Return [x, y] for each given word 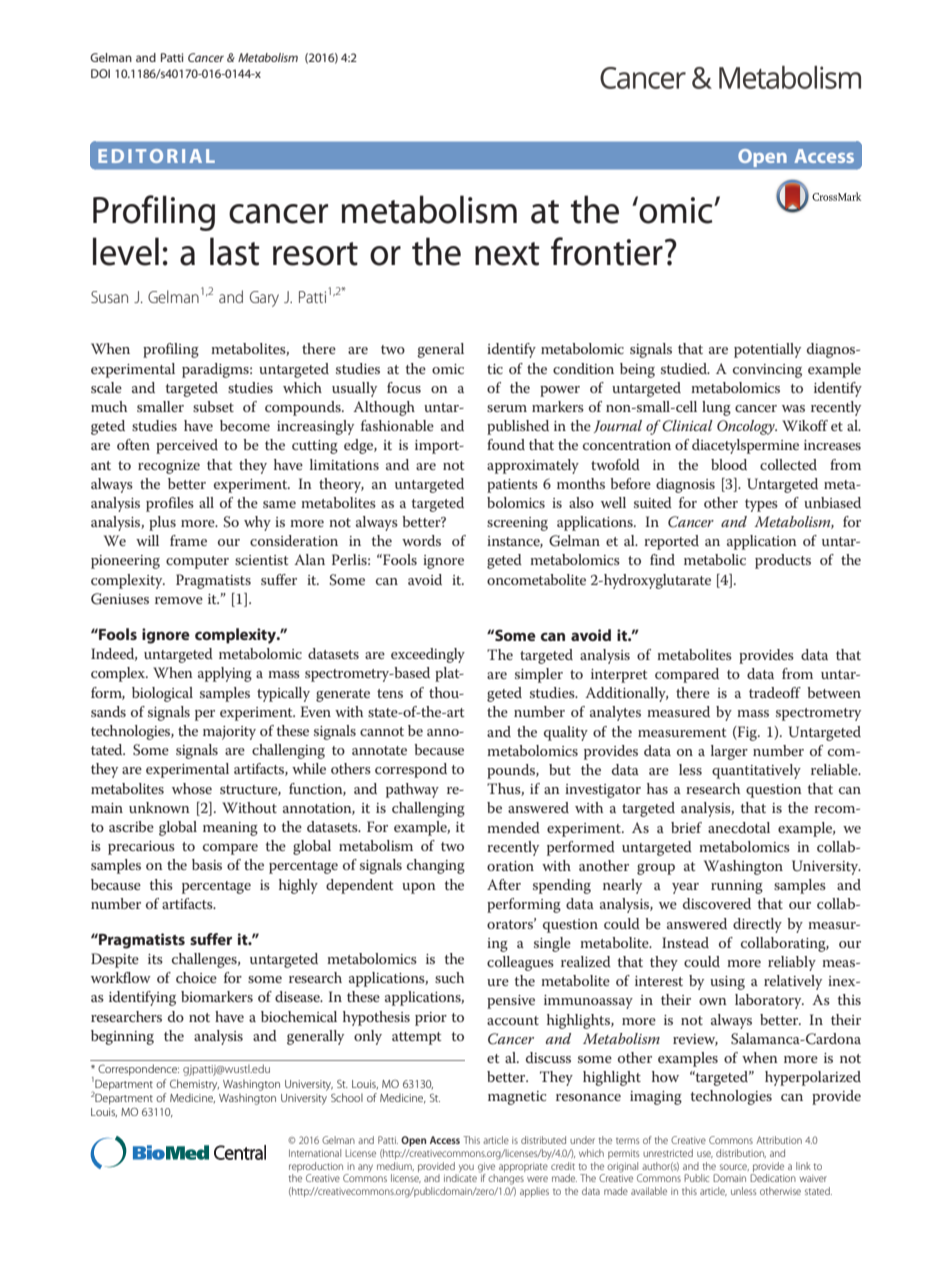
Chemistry [194, 1085]
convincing [767, 371]
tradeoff [775, 692]
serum [507, 408]
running [737, 887]
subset [213, 406]
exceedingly [428, 655]
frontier [607, 251]
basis [207, 864]
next [507, 254]
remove [179, 600]
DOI [100, 73]
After [504, 884]
